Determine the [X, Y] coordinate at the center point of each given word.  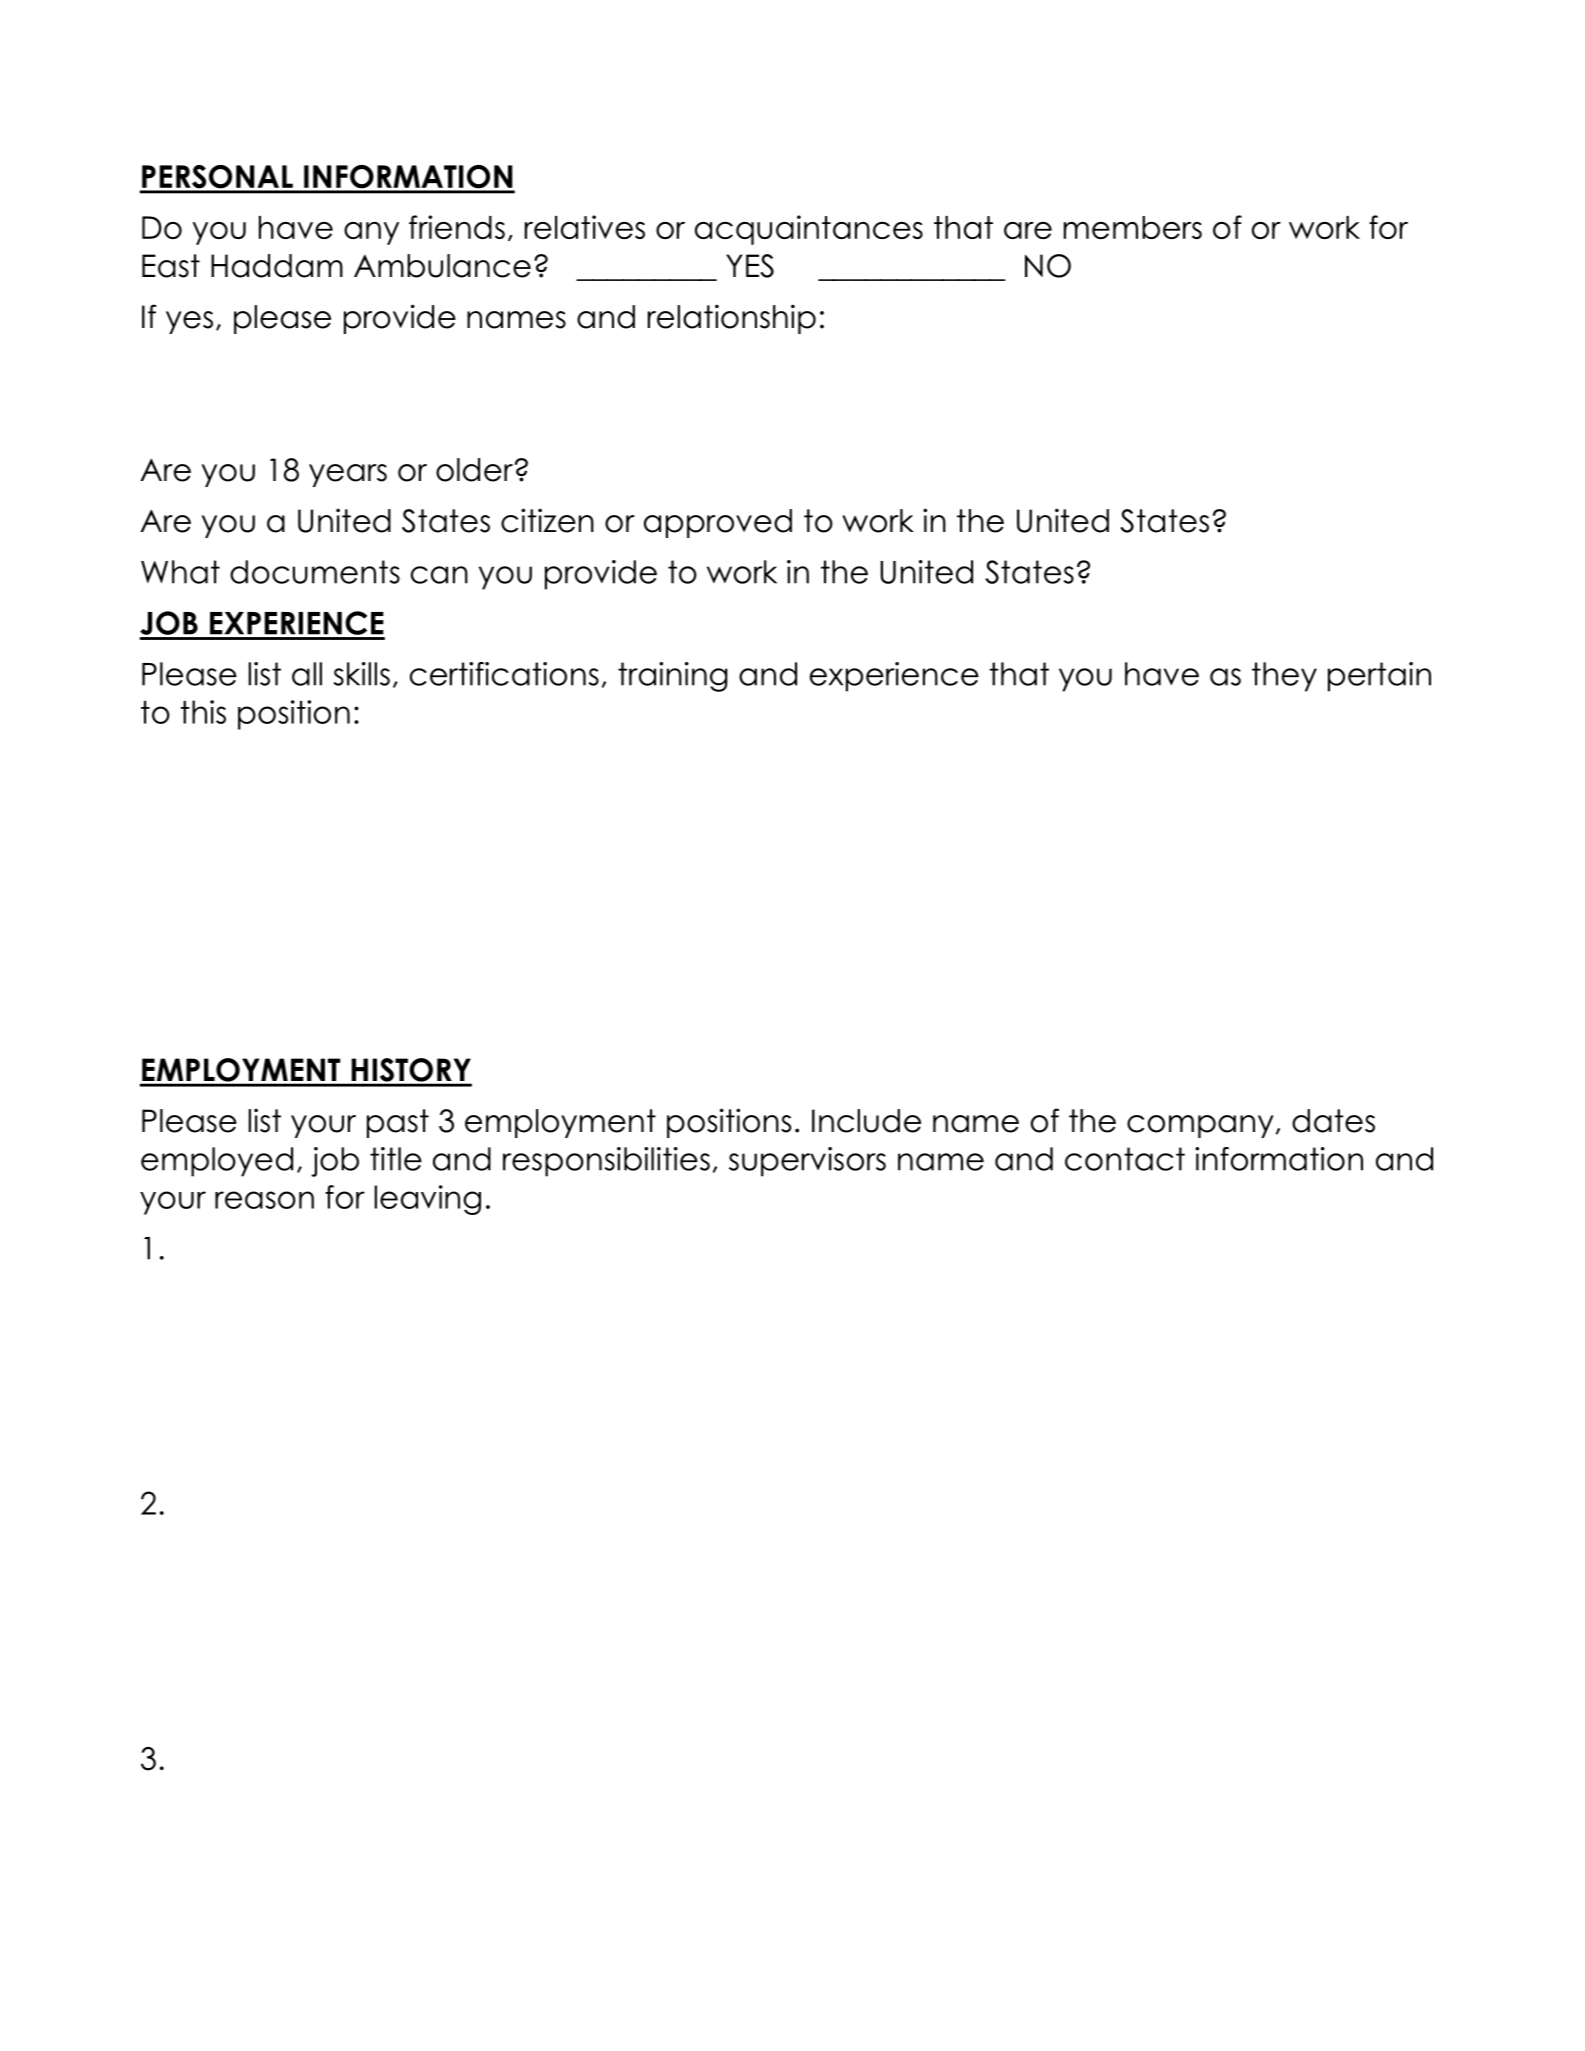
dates [1333, 1121]
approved [718, 523]
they [1284, 677]
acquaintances [809, 230]
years [348, 475]
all [307, 674]
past [398, 1123]
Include [866, 1121]
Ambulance [442, 266]
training [673, 677]
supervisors [807, 1162]
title [396, 1159]
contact [1125, 1159]
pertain [1379, 677]
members [1133, 227]
